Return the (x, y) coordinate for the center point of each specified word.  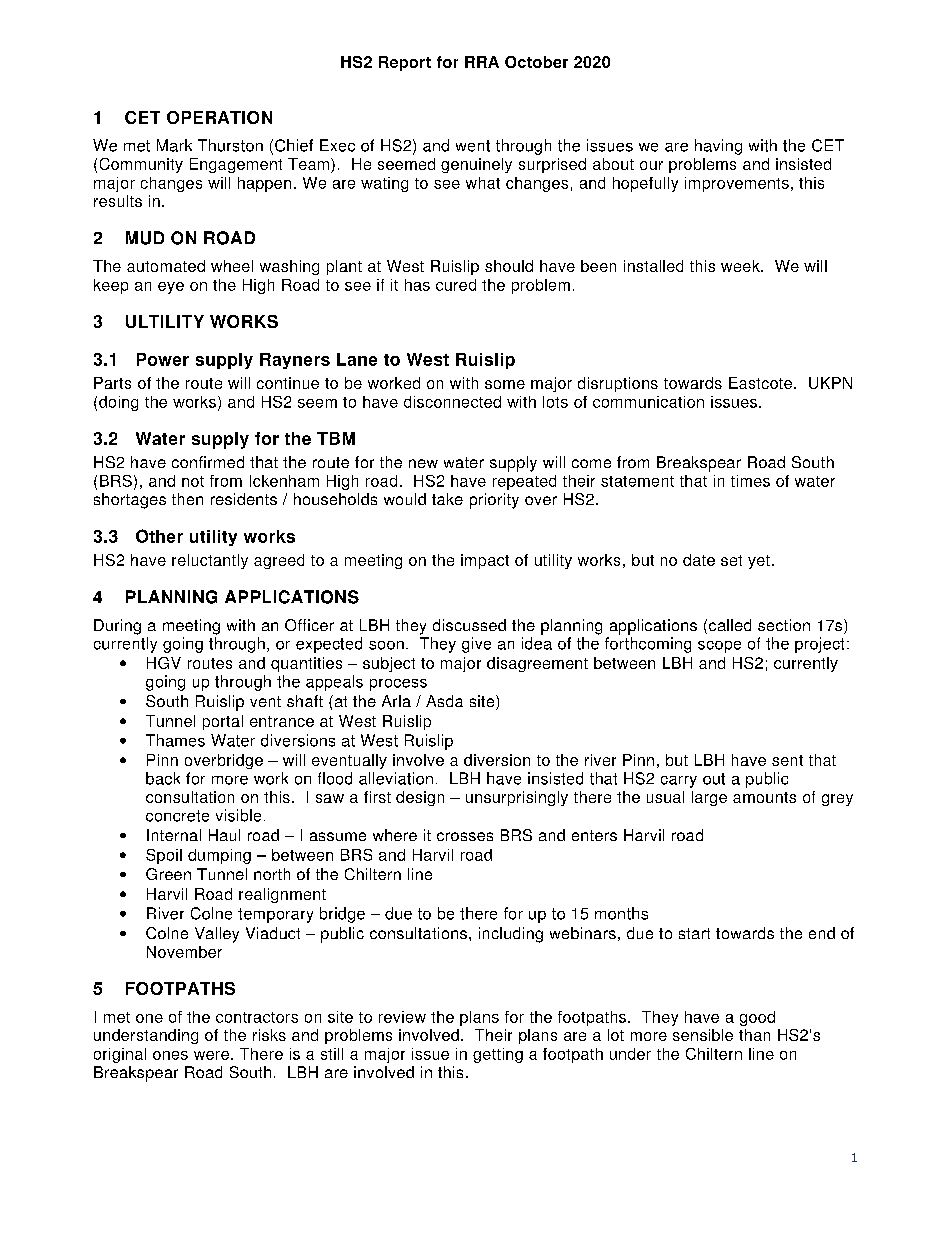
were (211, 1055)
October (536, 62)
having (718, 147)
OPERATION (219, 117)
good (757, 1018)
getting (498, 1055)
